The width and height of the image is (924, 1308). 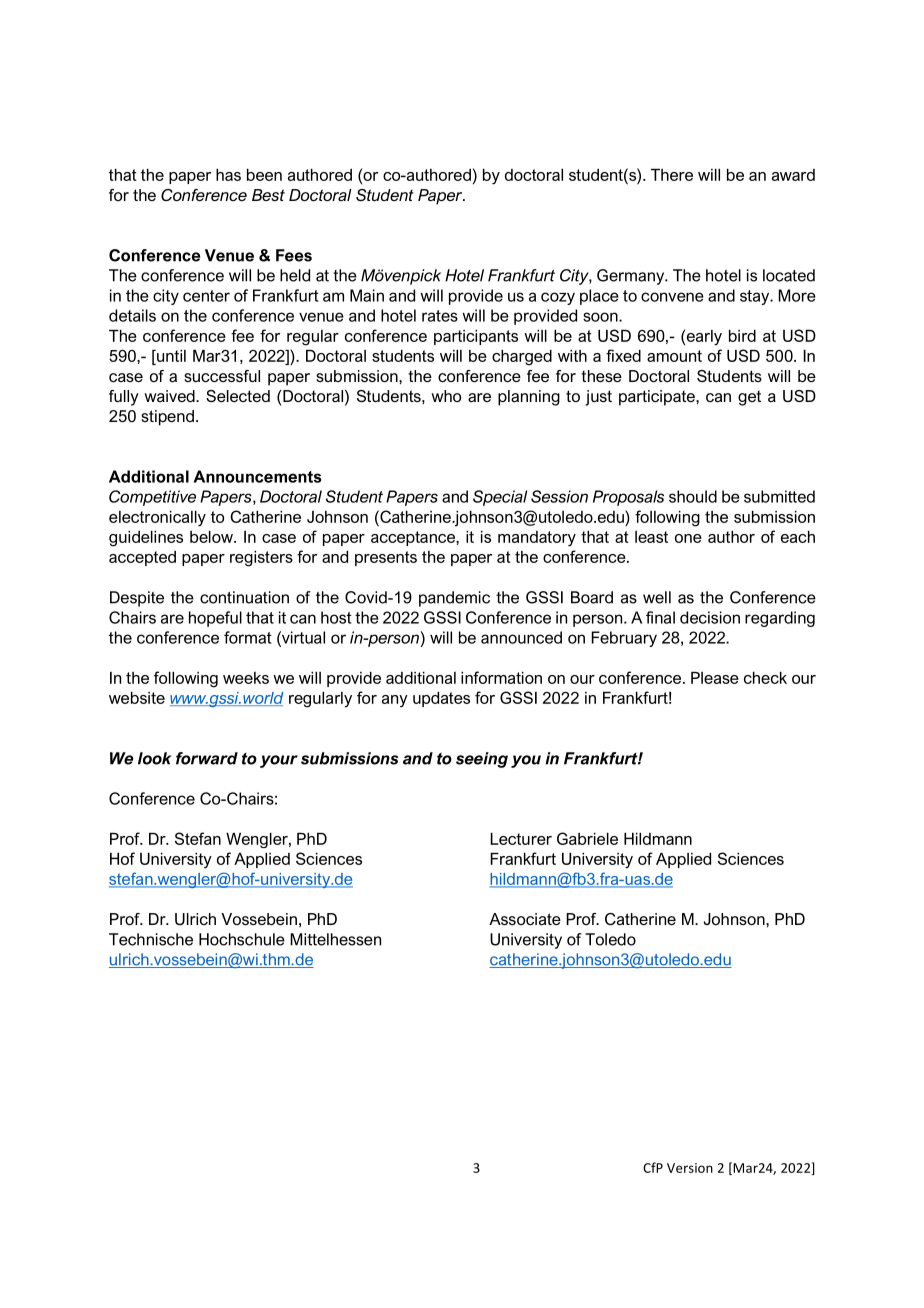 I want to click on Version, so click(x=690, y=1168).
